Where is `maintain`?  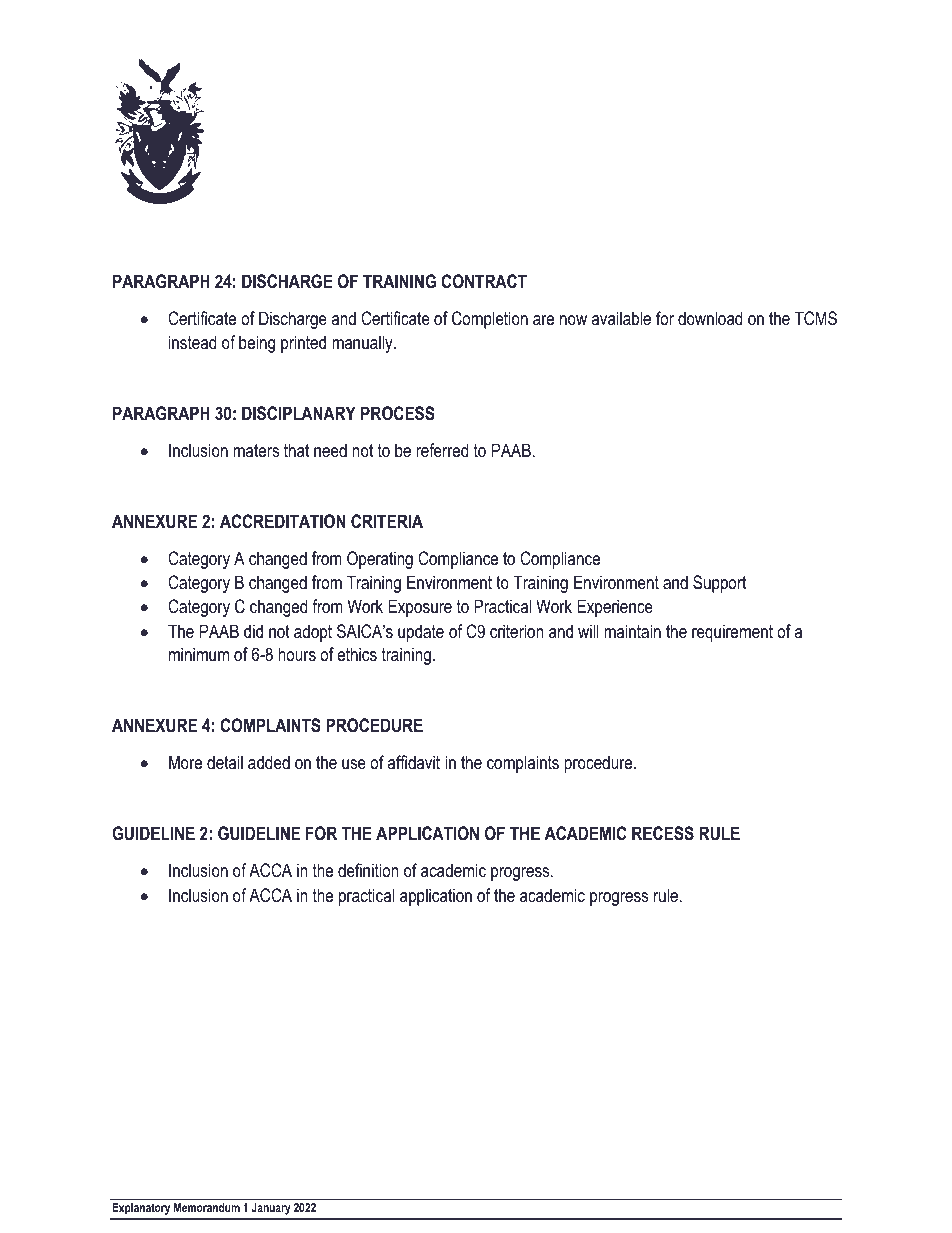 maintain is located at coordinates (632, 631).
